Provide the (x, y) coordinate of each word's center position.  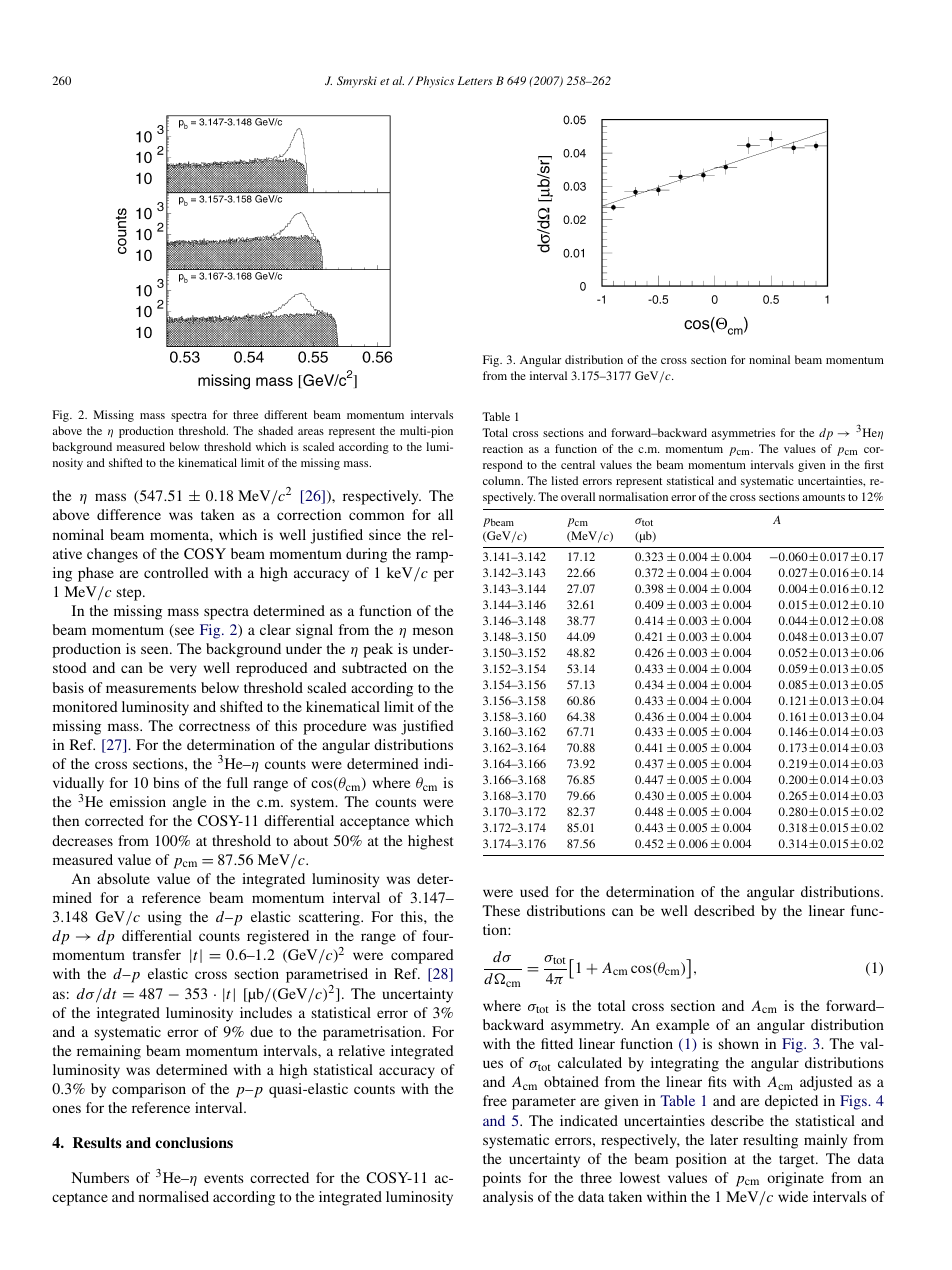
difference (129, 514)
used (534, 891)
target (798, 1161)
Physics (433, 82)
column (503, 480)
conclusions (194, 1142)
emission (138, 801)
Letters (475, 80)
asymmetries (743, 434)
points (502, 1179)
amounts (823, 497)
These (501, 910)
